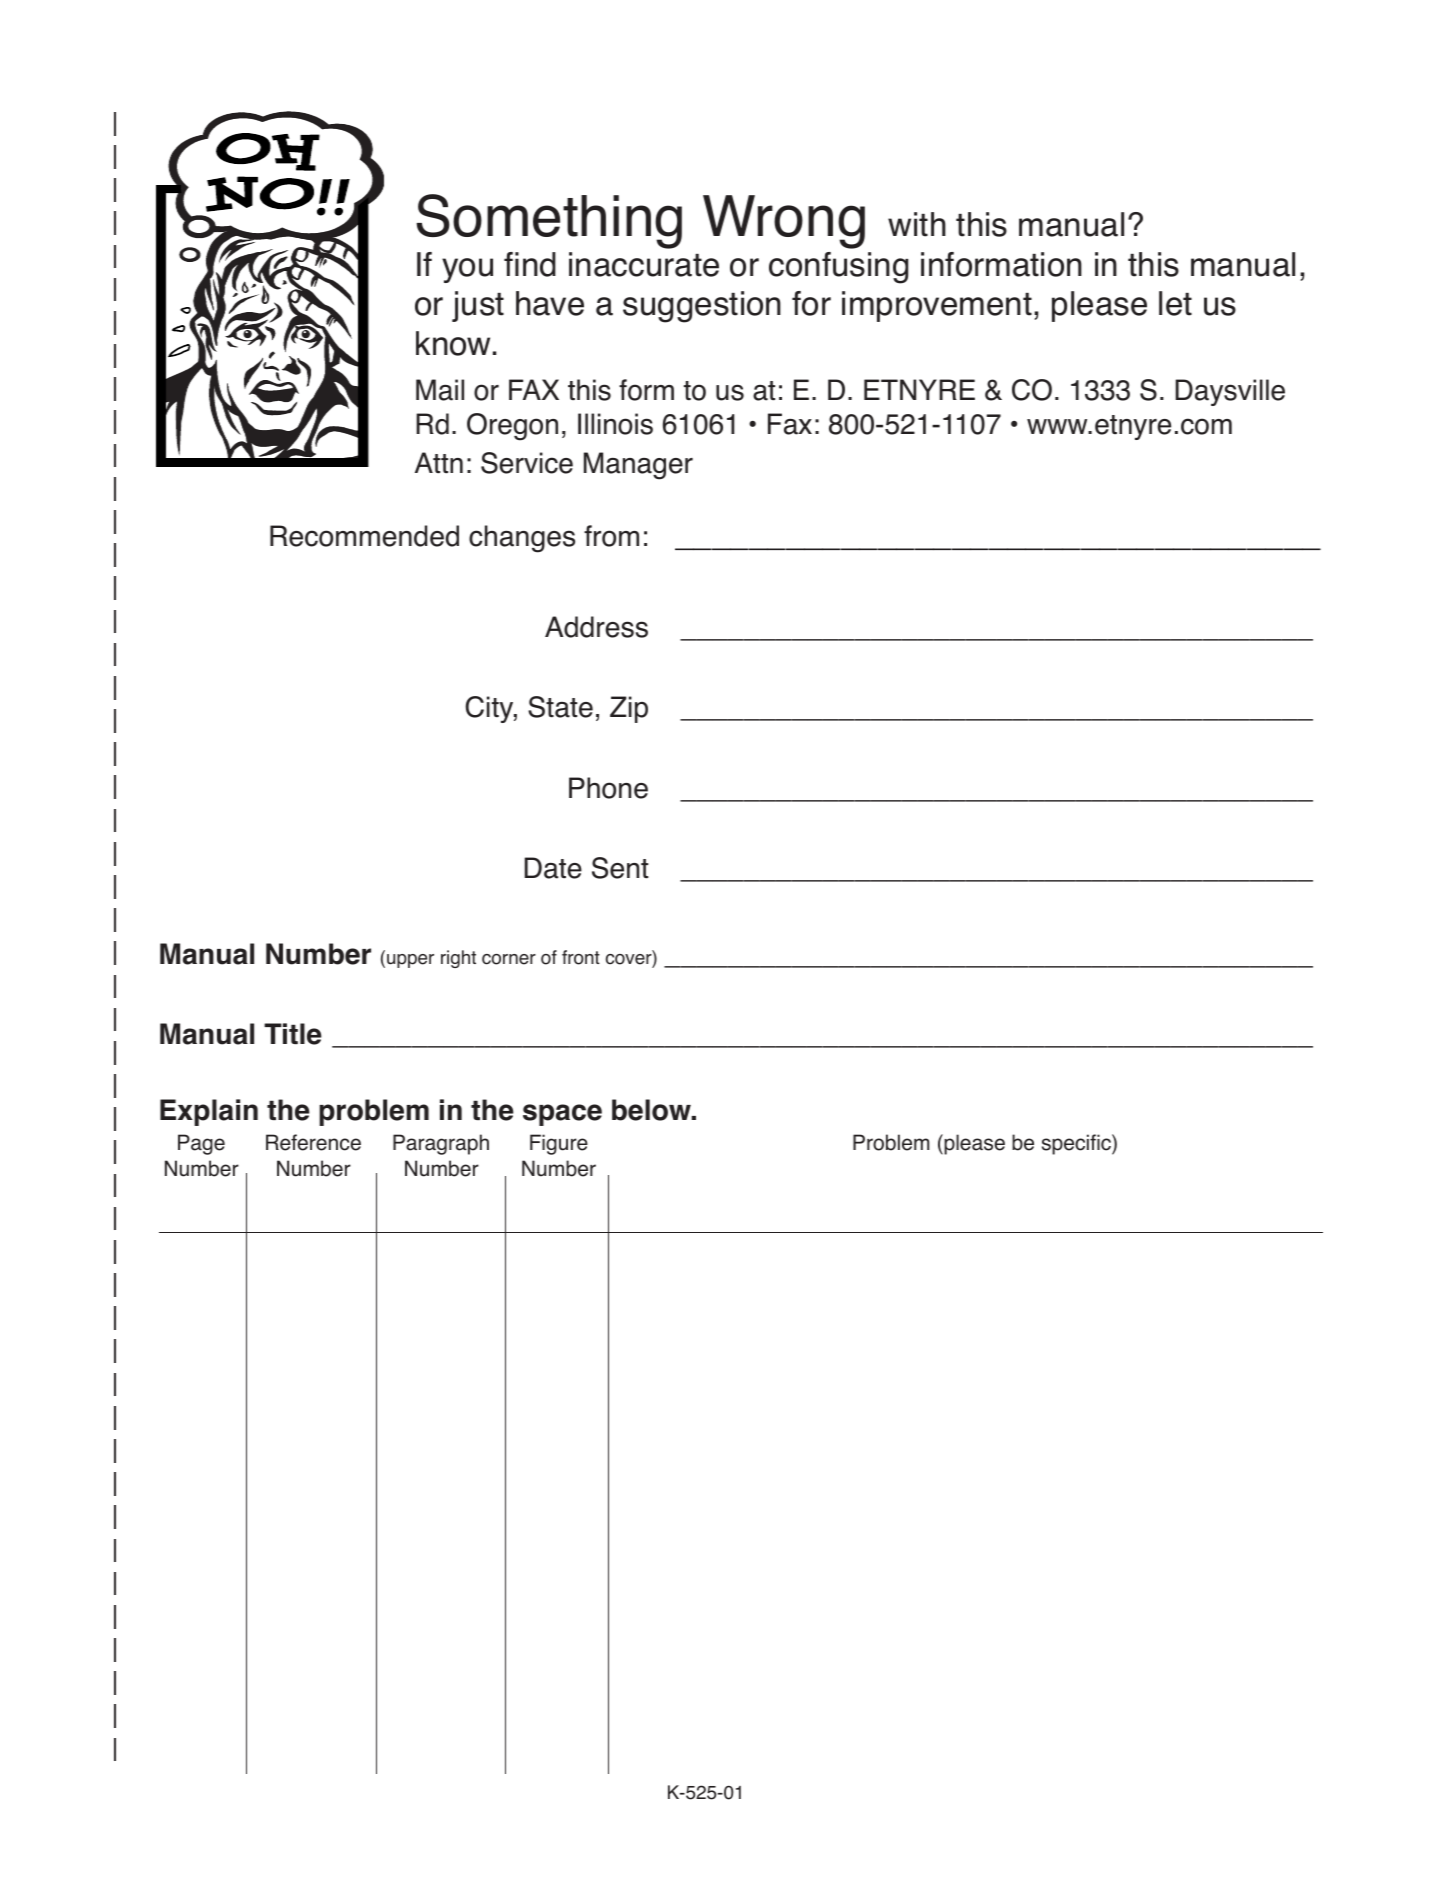  Describe the element at coordinates (629, 709) in the screenshot. I see `Zip` at that location.
